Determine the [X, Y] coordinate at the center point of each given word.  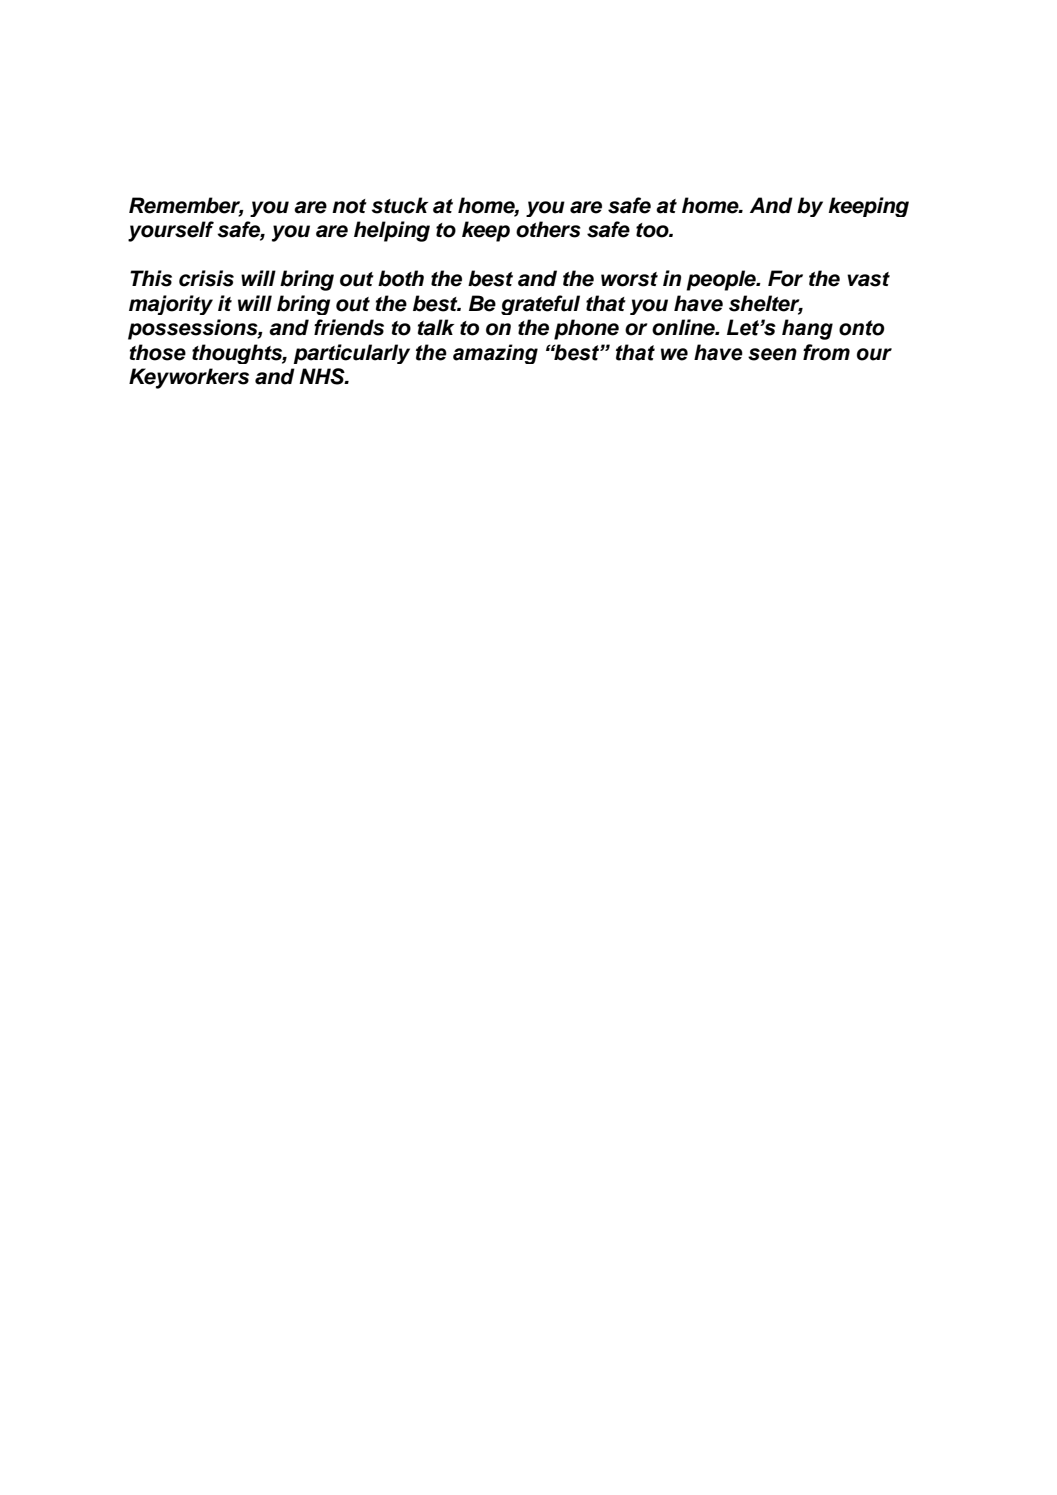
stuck [399, 205]
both [401, 278]
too [653, 230]
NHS [323, 376]
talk [436, 327]
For [785, 278]
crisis [206, 278]
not [349, 206]
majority [171, 305]
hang [807, 329]
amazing [495, 354]
